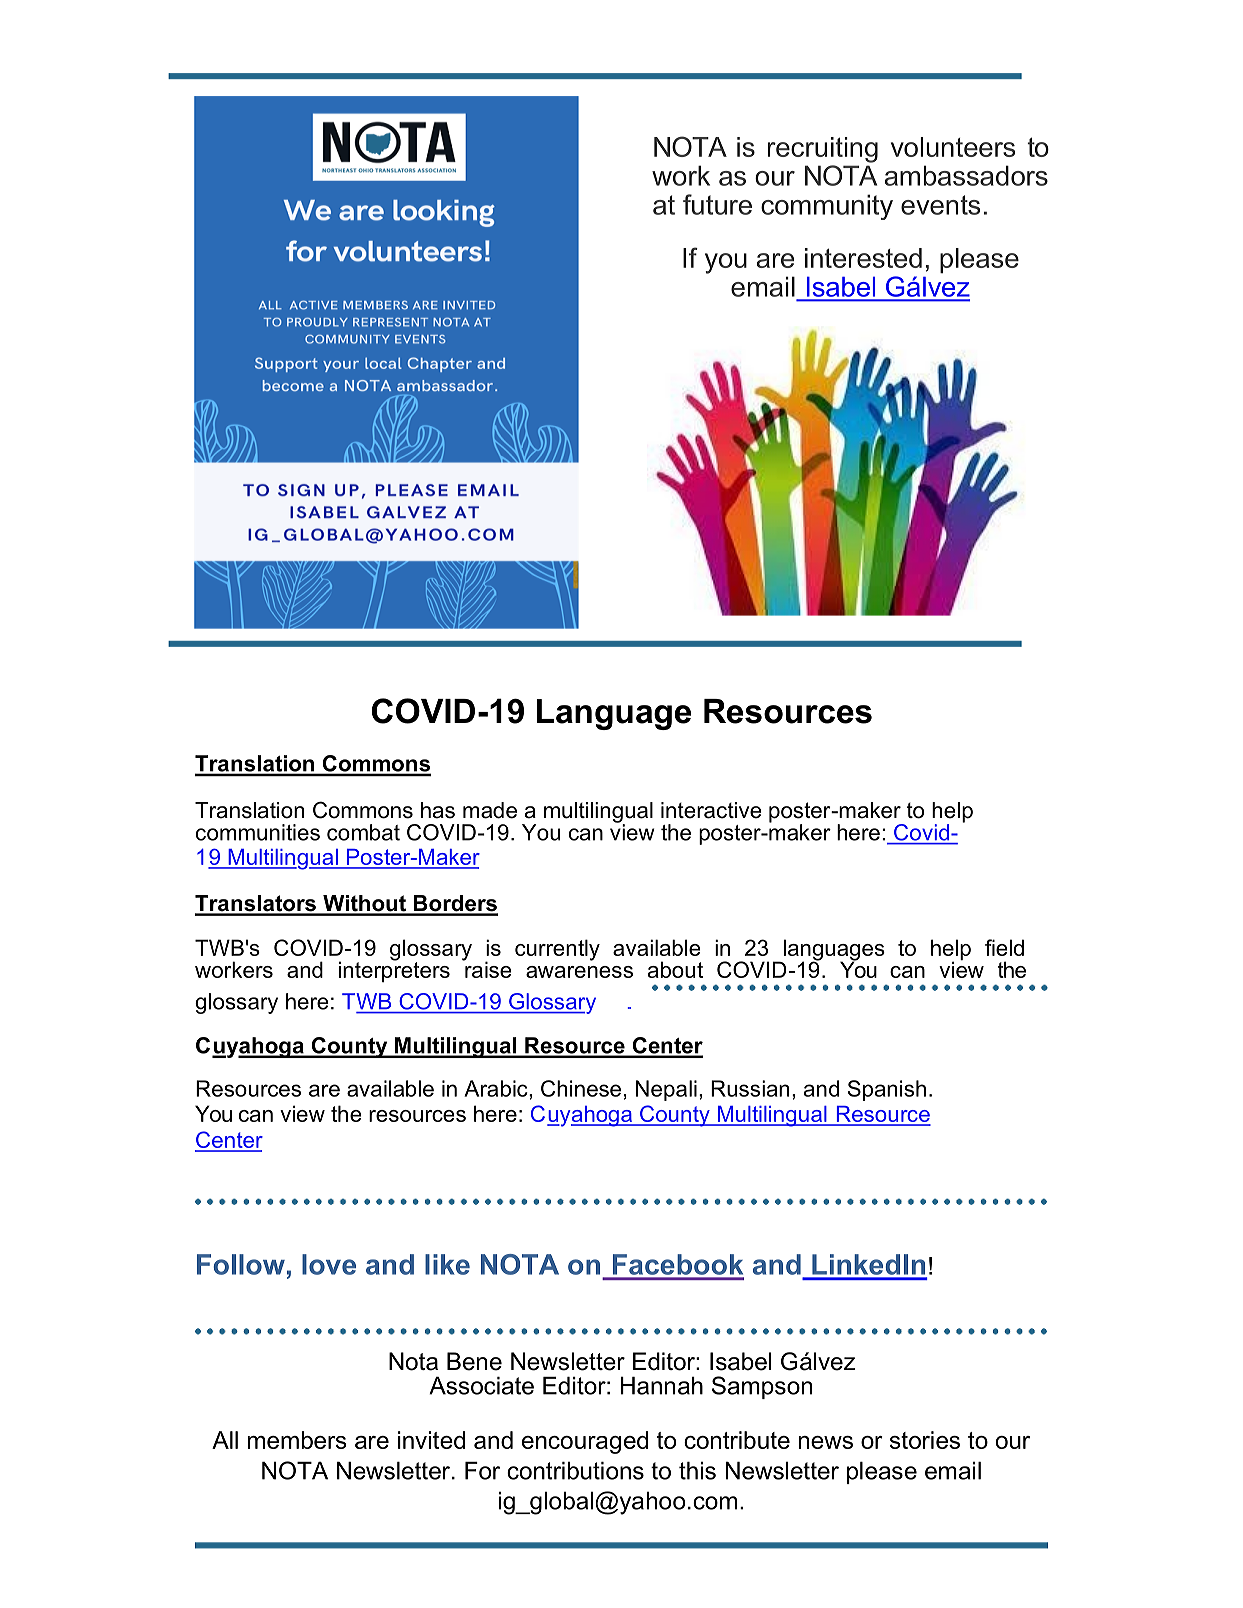  Describe the element at coordinates (438, 810) in the screenshot. I see `has` at that location.
